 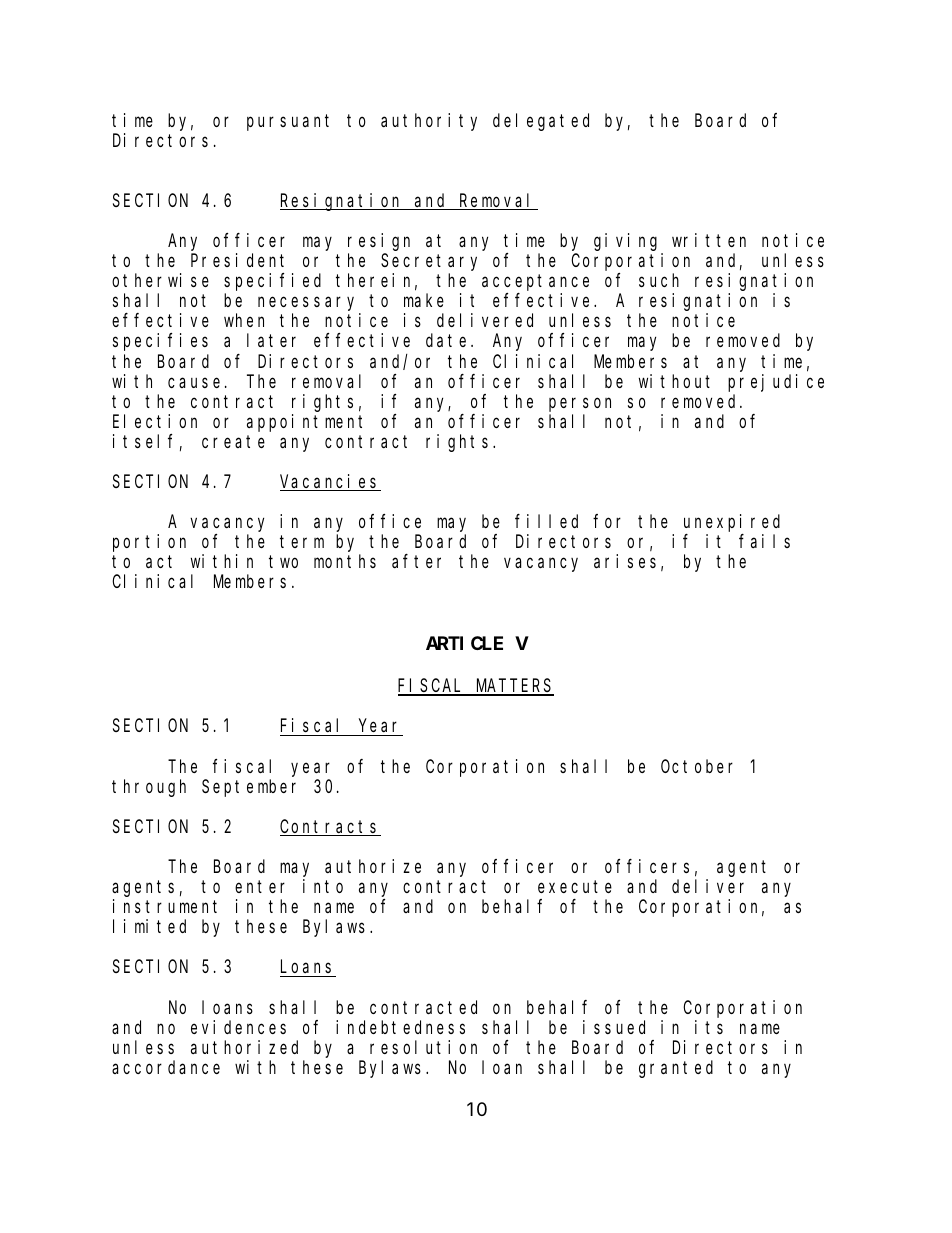 I want to click on Vacancies, so click(x=330, y=482).
